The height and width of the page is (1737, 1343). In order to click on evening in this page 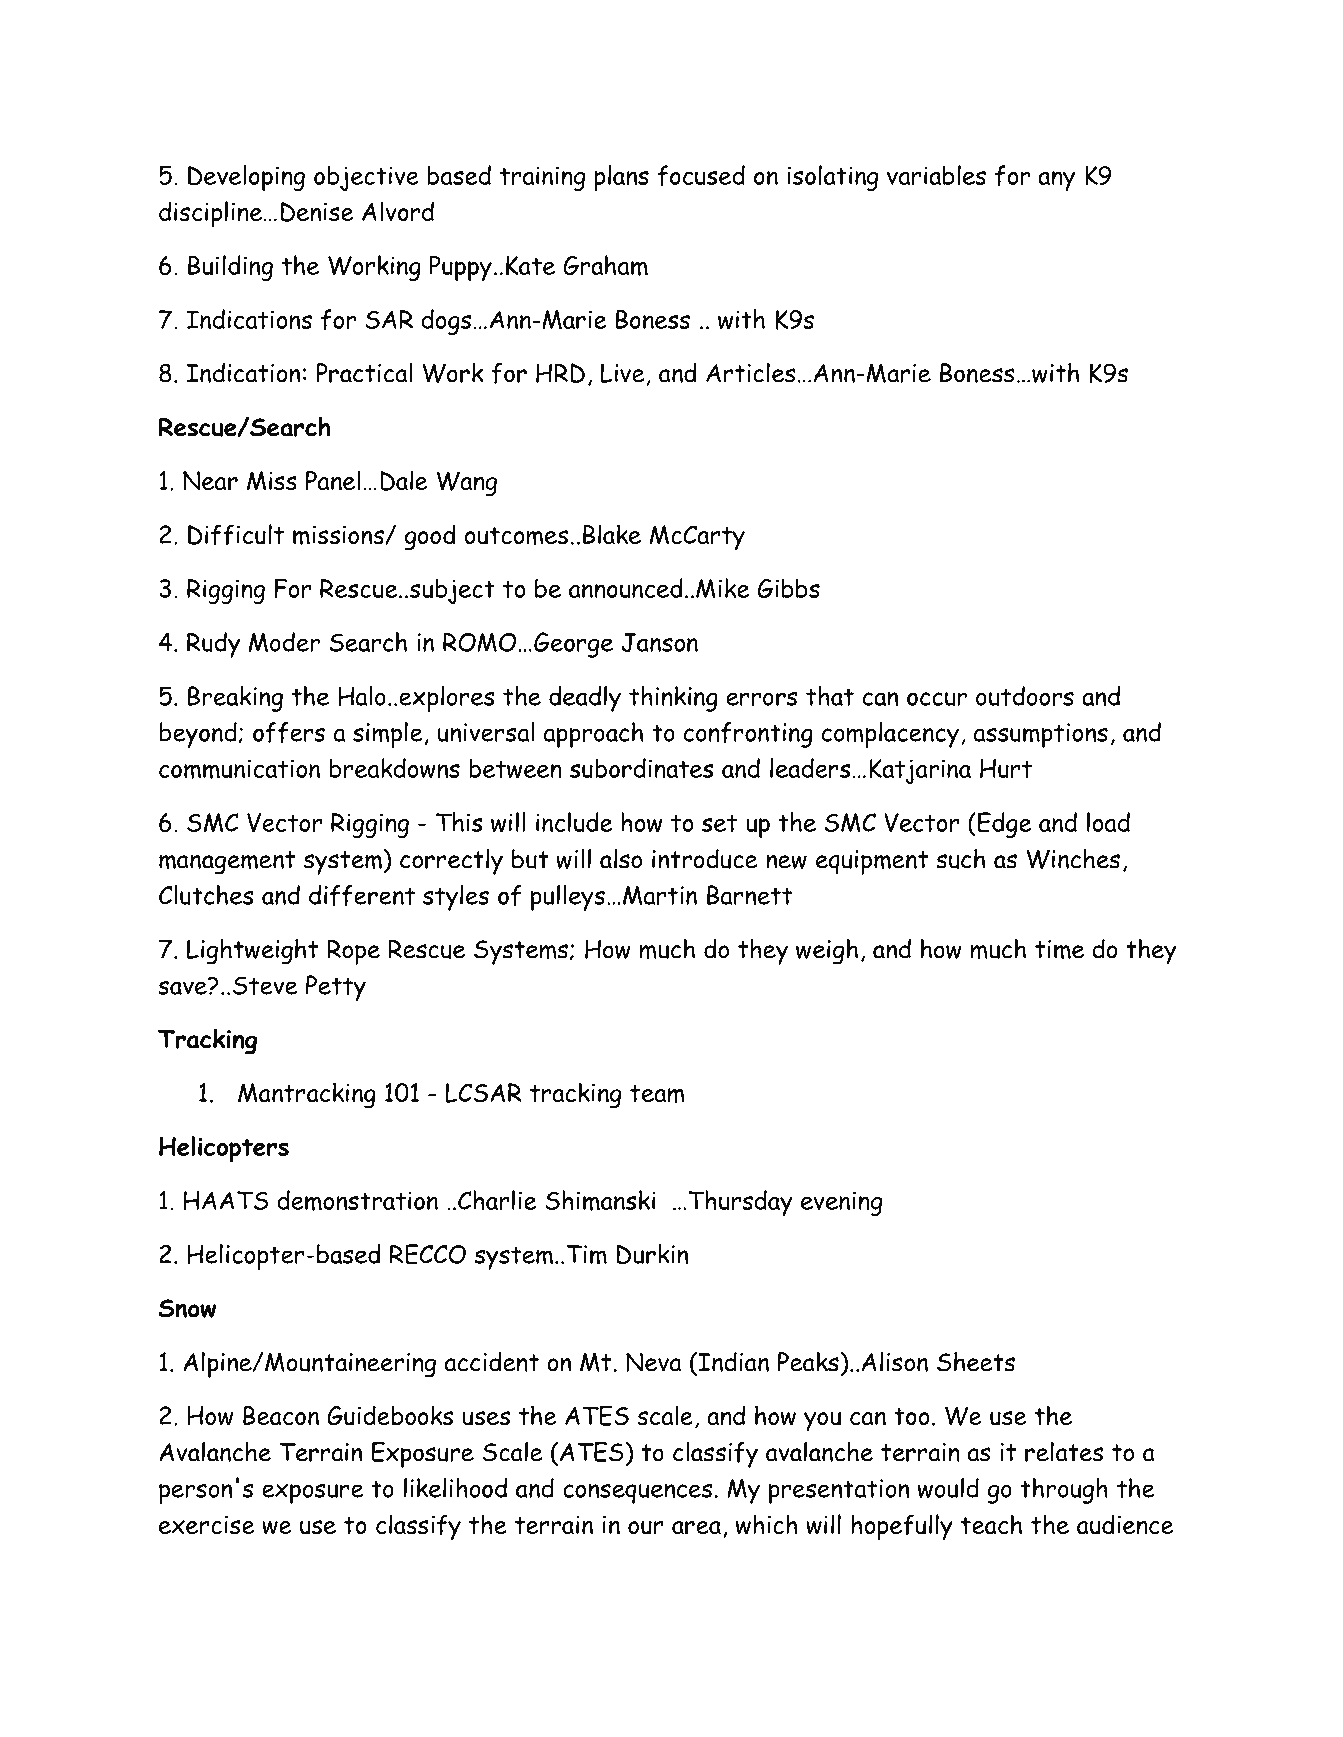, I will do `click(841, 1203)`.
